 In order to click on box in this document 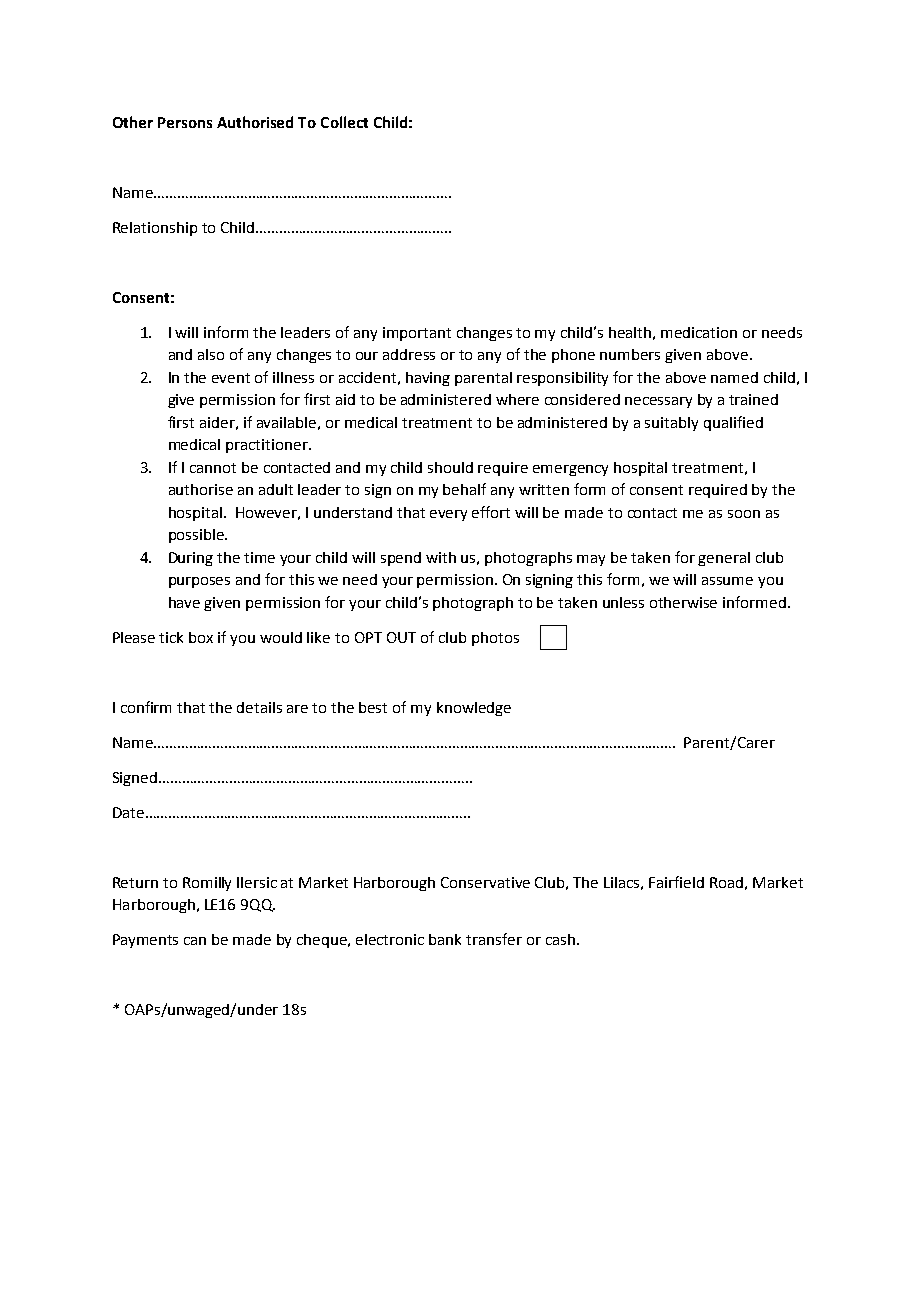, I will do `click(201, 637)`.
